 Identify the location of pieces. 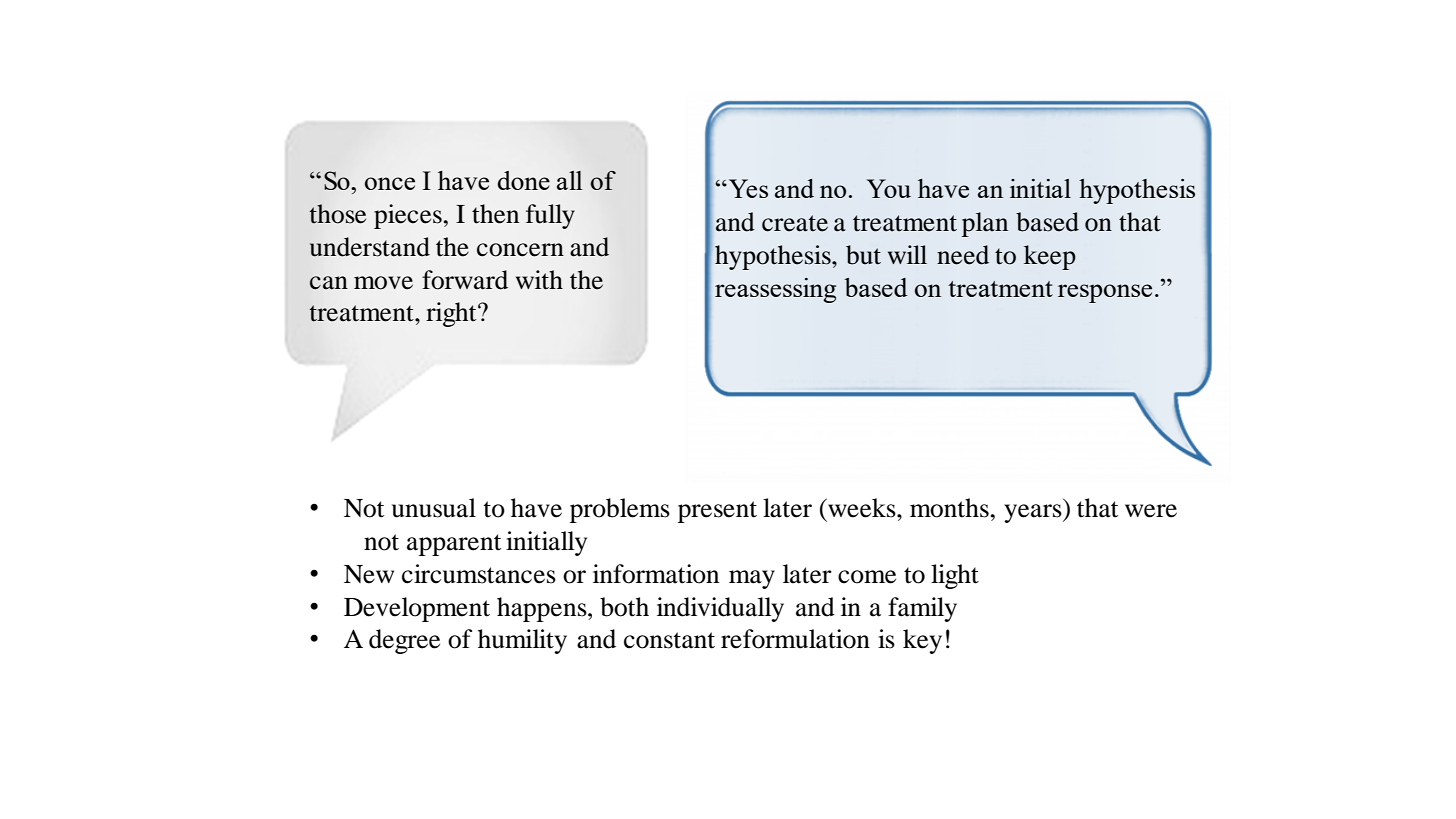
(408, 216).
